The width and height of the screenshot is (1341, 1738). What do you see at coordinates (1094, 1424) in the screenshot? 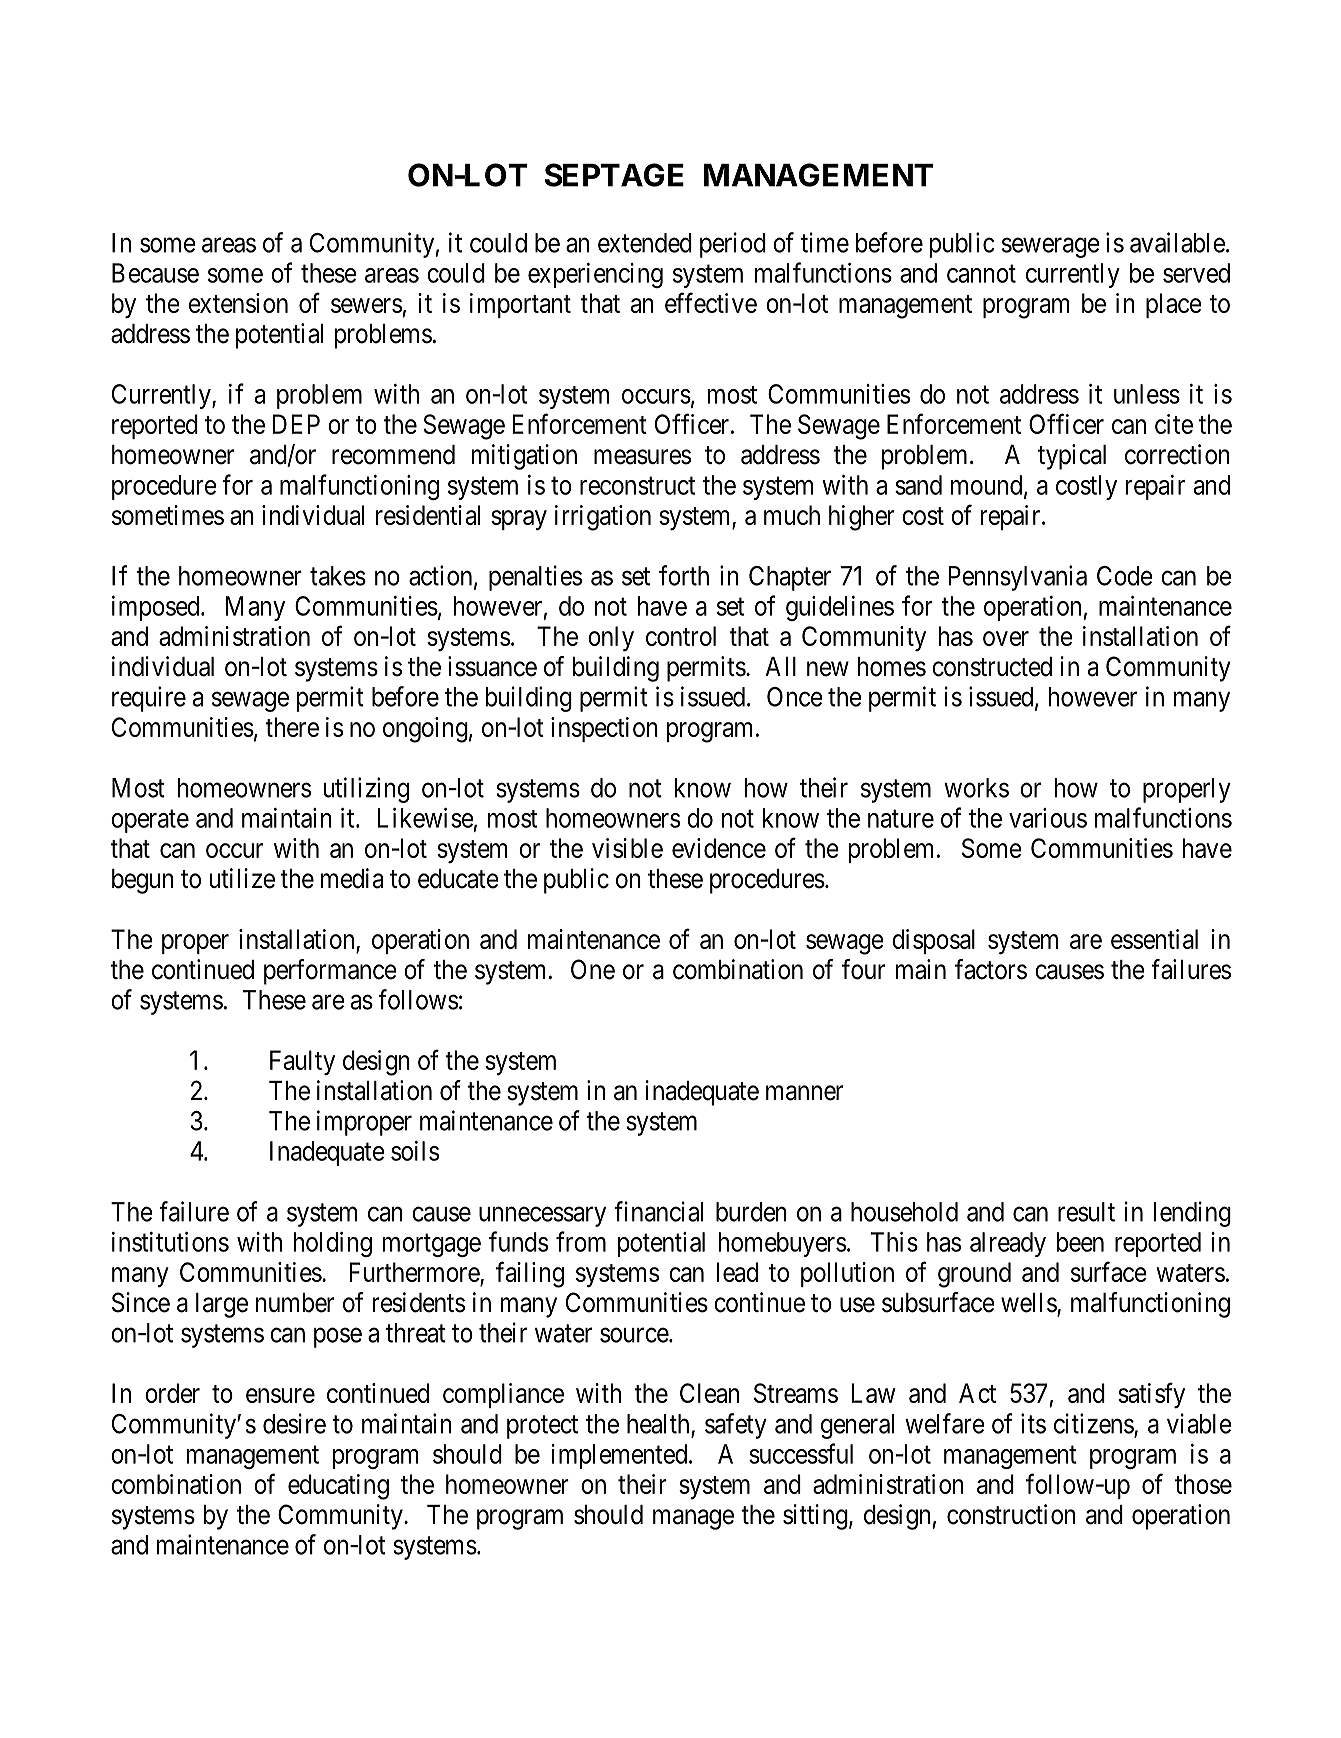
I see `citizens` at bounding box center [1094, 1424].
